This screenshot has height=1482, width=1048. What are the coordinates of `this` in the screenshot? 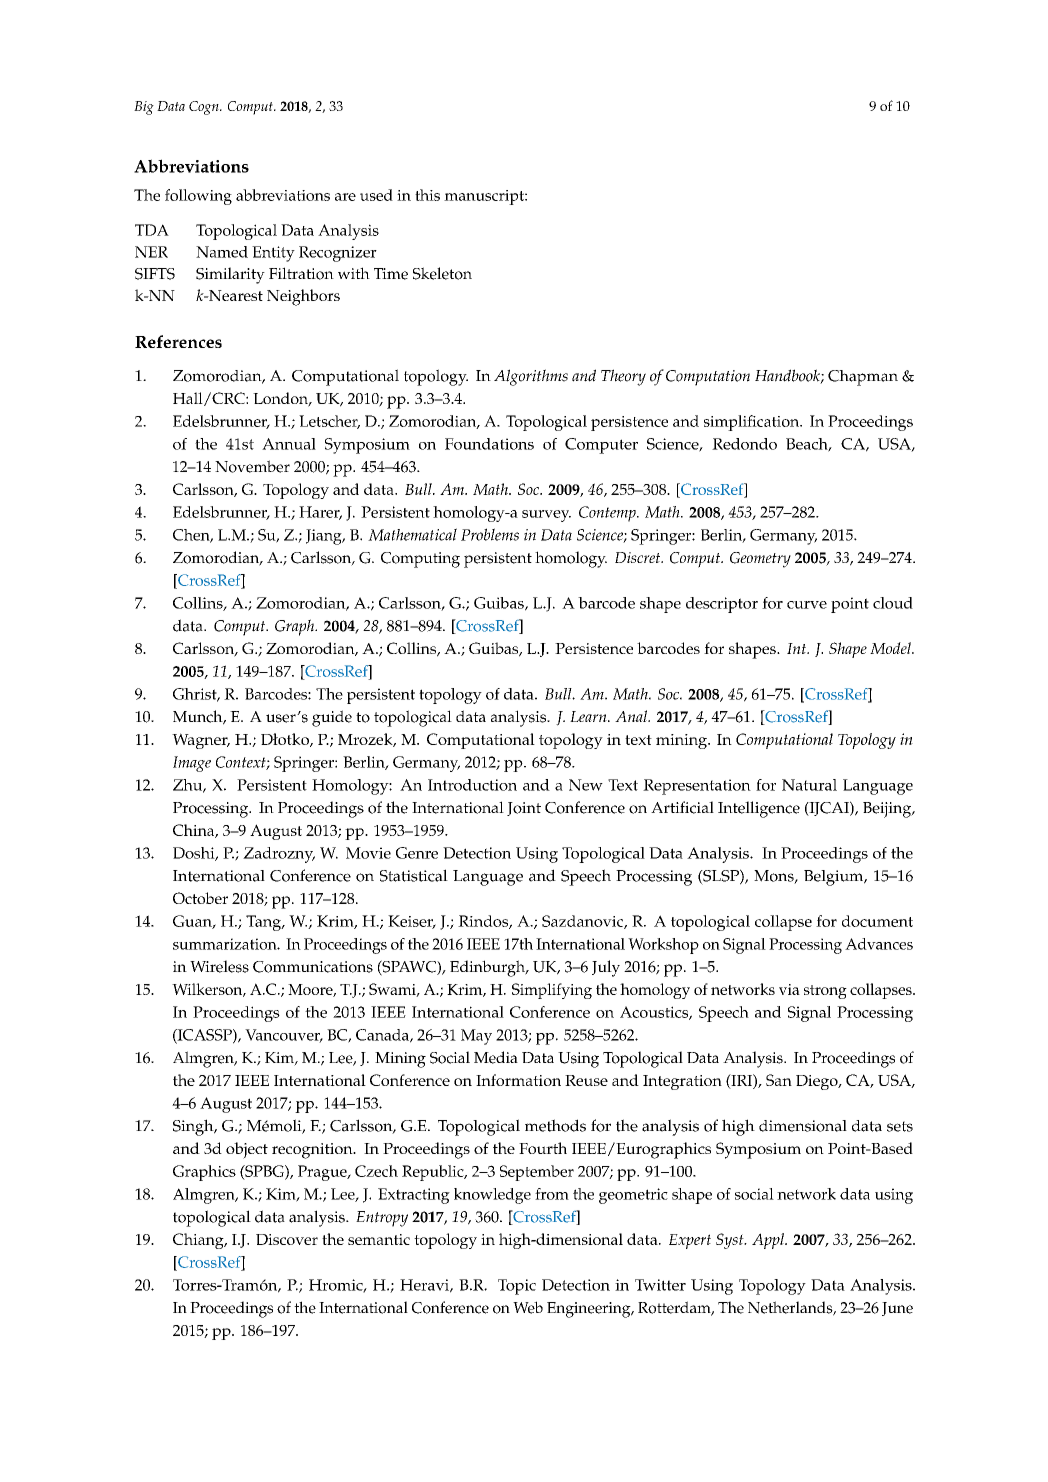 It's located at (427, 195).
